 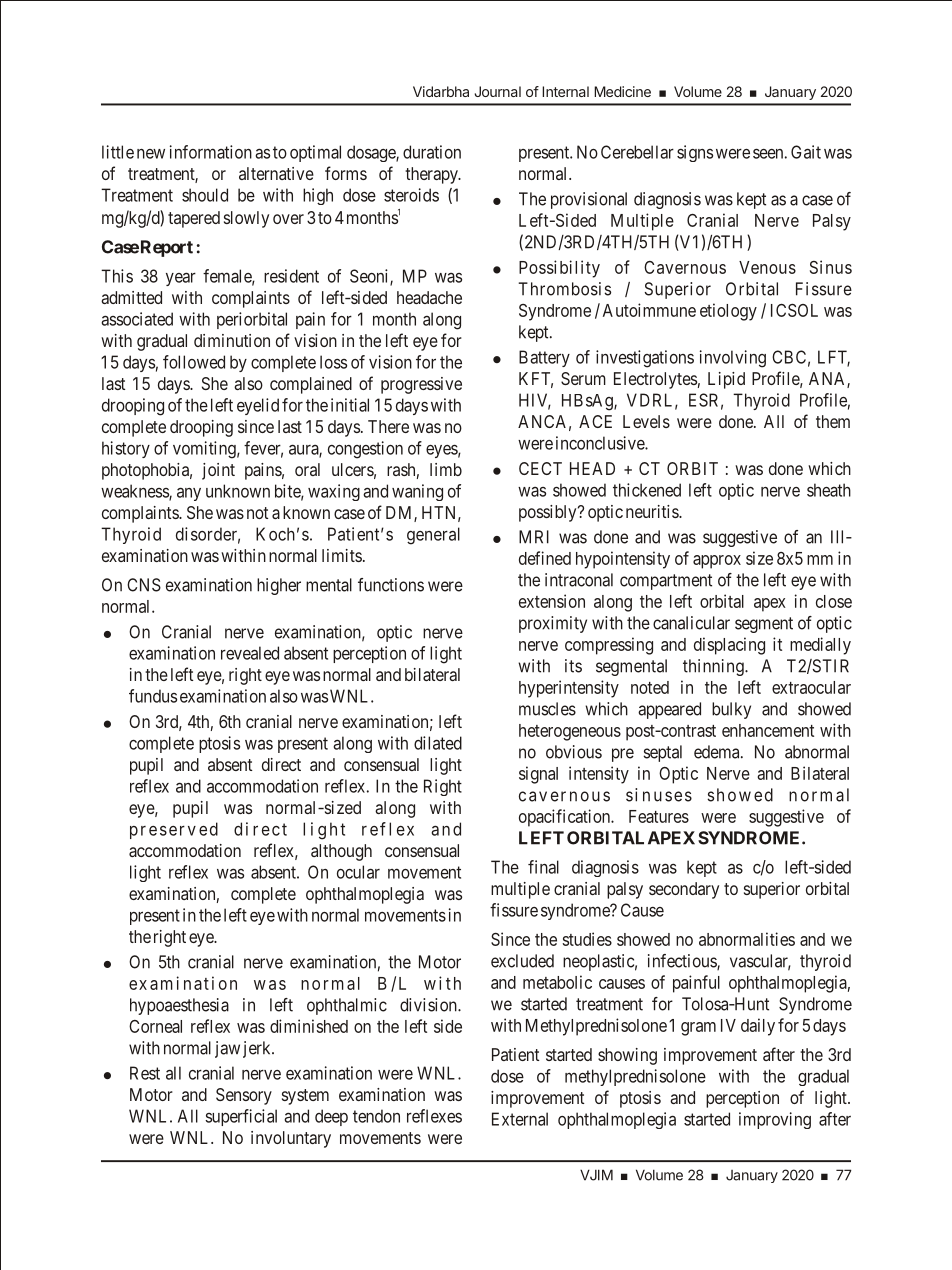 What do you see at coordinates (241, 1117) in the screenshot?
I see `superficial` at bounding box center [241, 1117].
